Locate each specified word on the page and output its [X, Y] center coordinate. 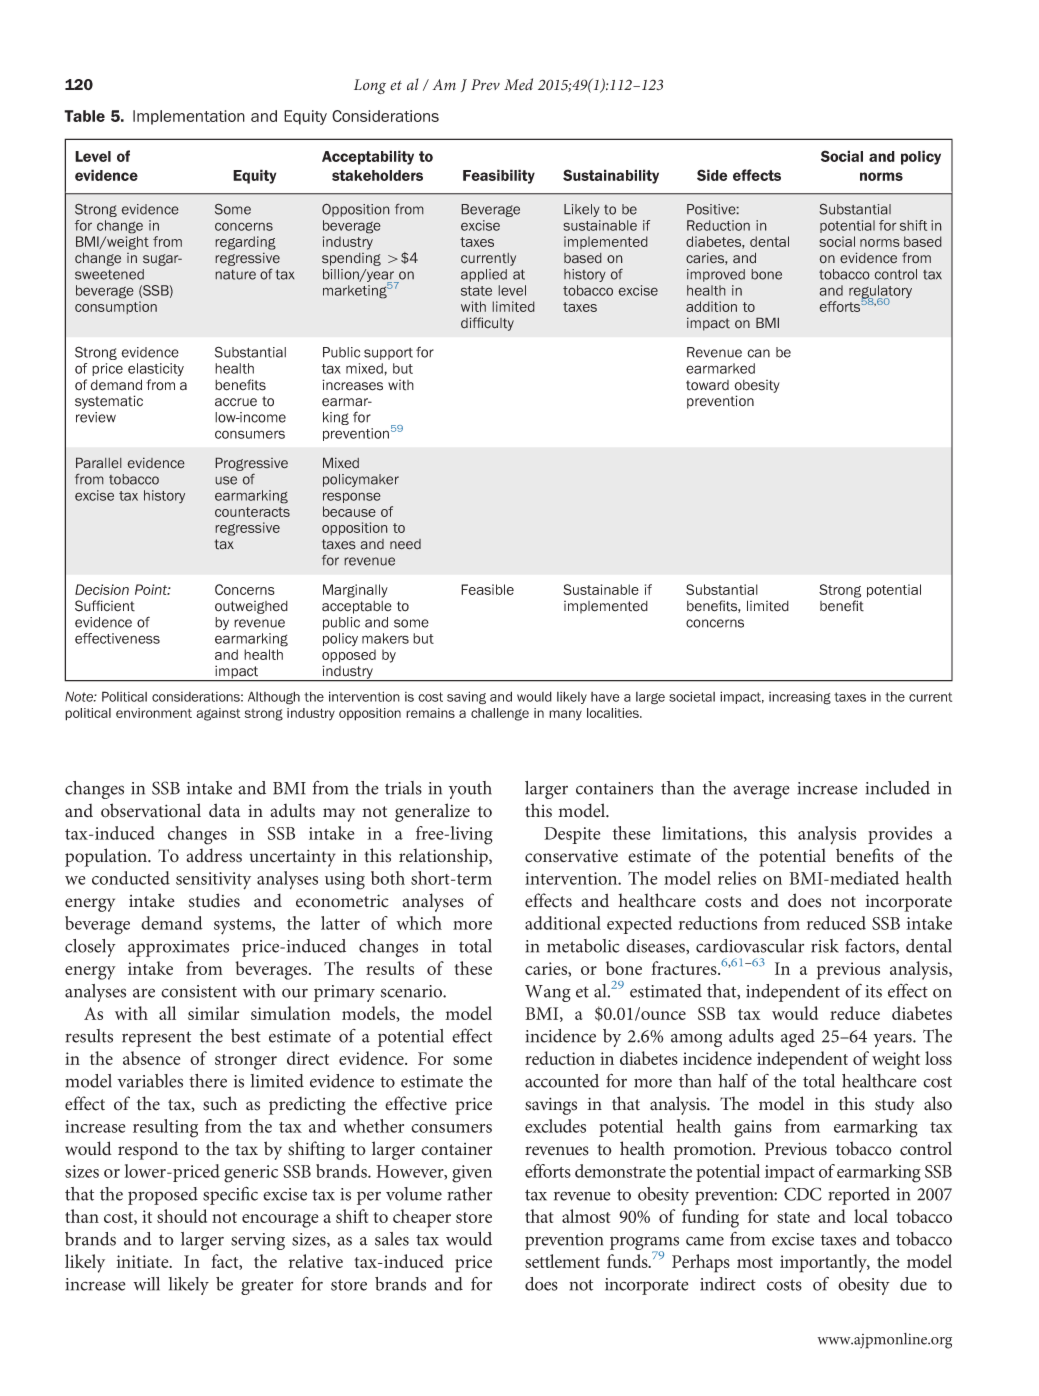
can [758, 353]
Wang [548, 993]
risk [825, 946]
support [388, 354]
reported [859, 1196]
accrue [236, 402]
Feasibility [499, 176]
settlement [562, 1261]
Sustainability [611, 176]
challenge [500, 714]
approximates [178, 948]
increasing [800, 698]
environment [154, 713]
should [182, 1216]
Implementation [189, 117]
